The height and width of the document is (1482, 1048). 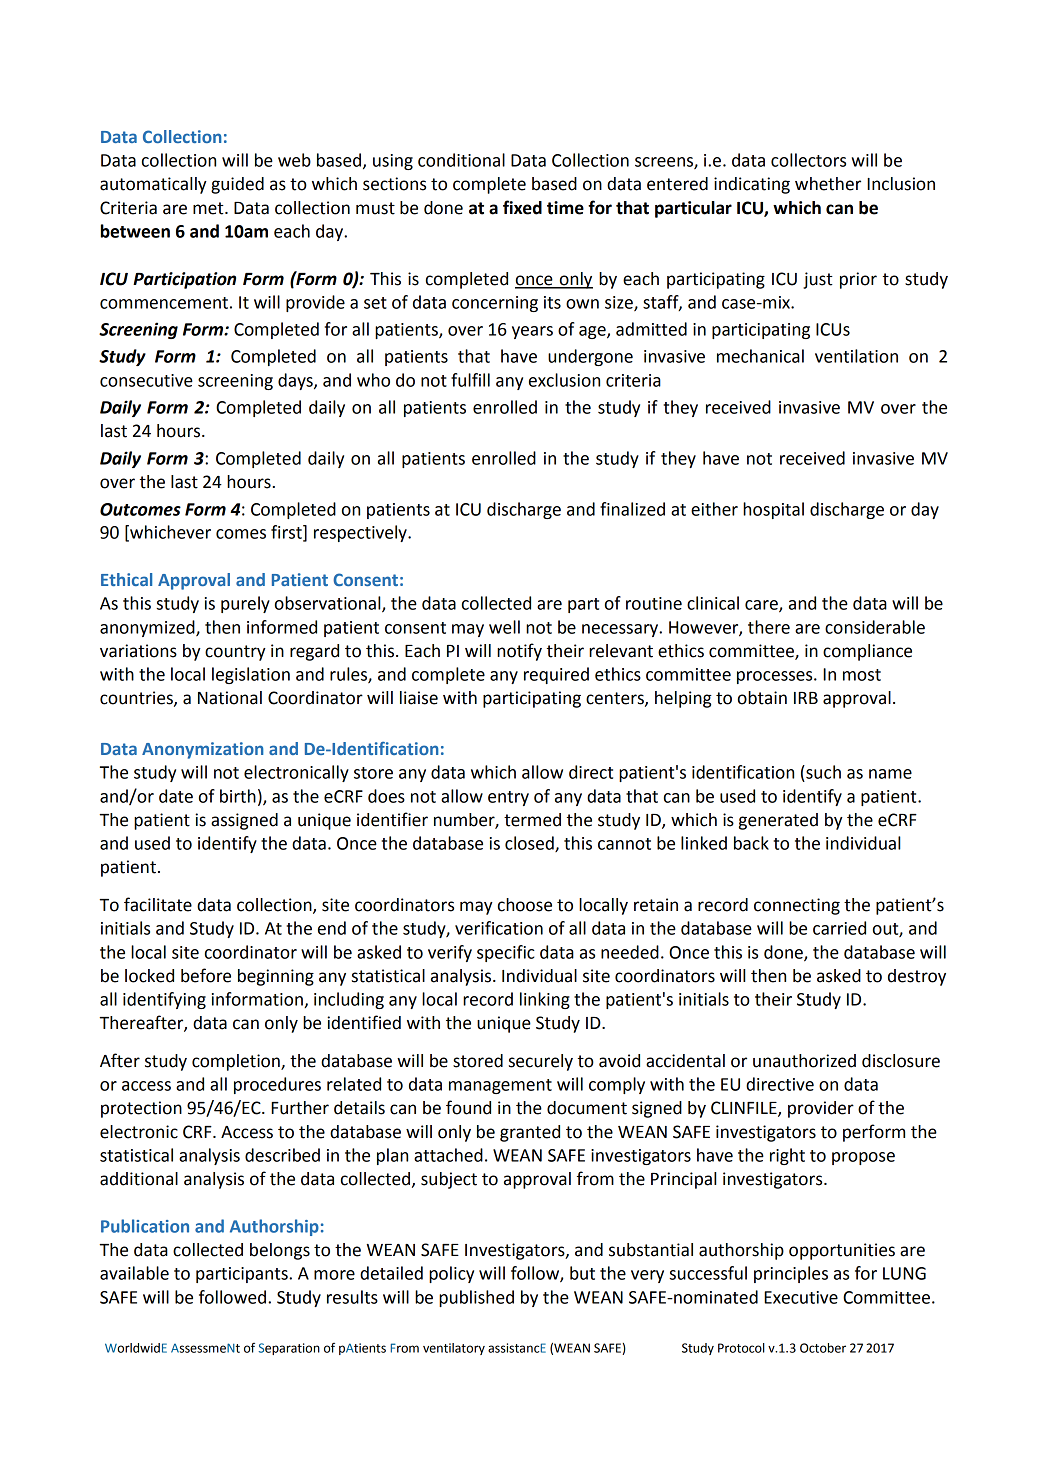 What do you see at coordinates (804, 1061) in the document?
I see `unauthorized` at bounding box center [804, 1061].
